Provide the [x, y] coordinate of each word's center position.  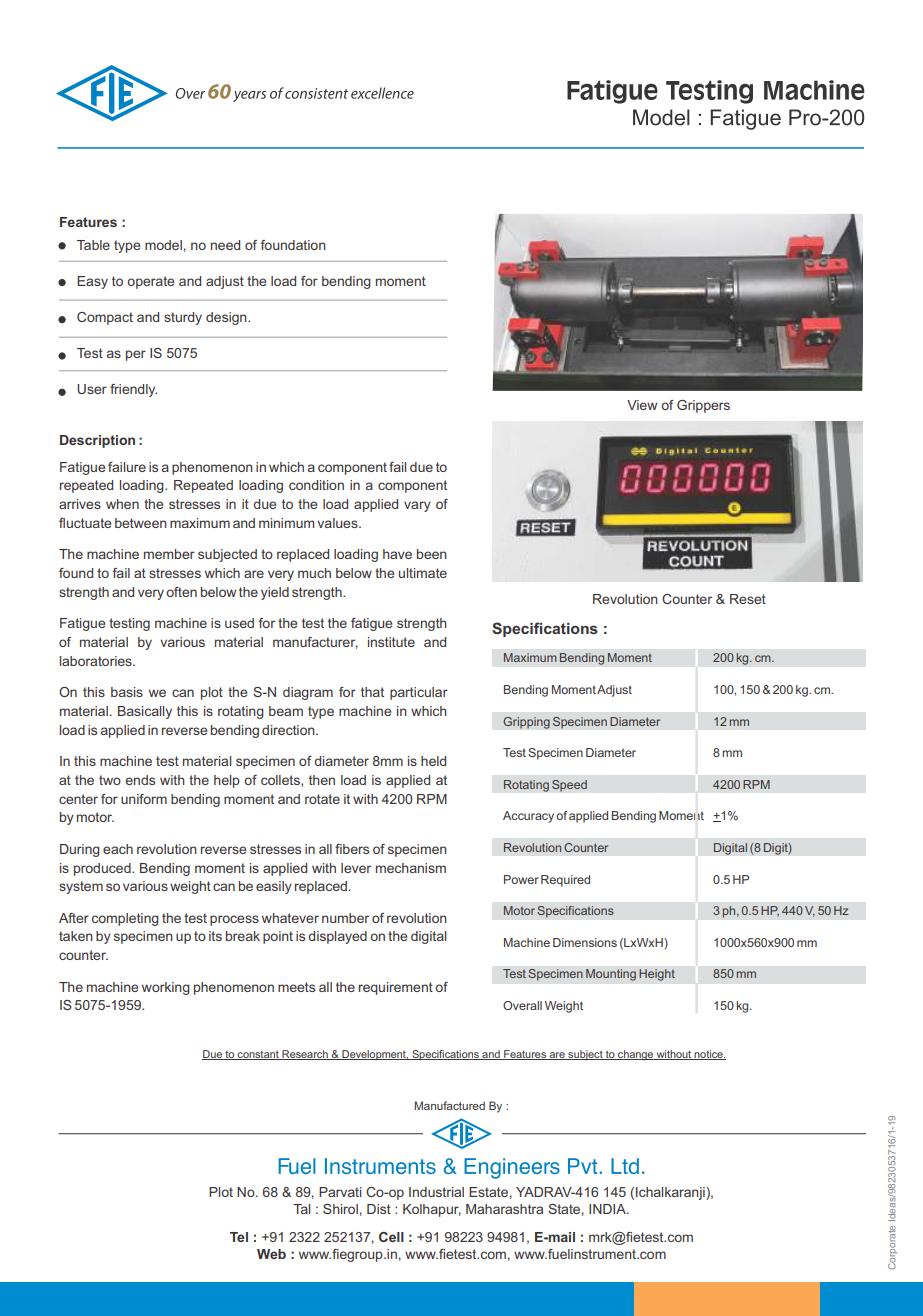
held [433, 761]
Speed [569, 786]
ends [140, 780]
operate [150, 282]
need [225, 245]
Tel [239, 1237]
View [642, 405]
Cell [391, 1237]
